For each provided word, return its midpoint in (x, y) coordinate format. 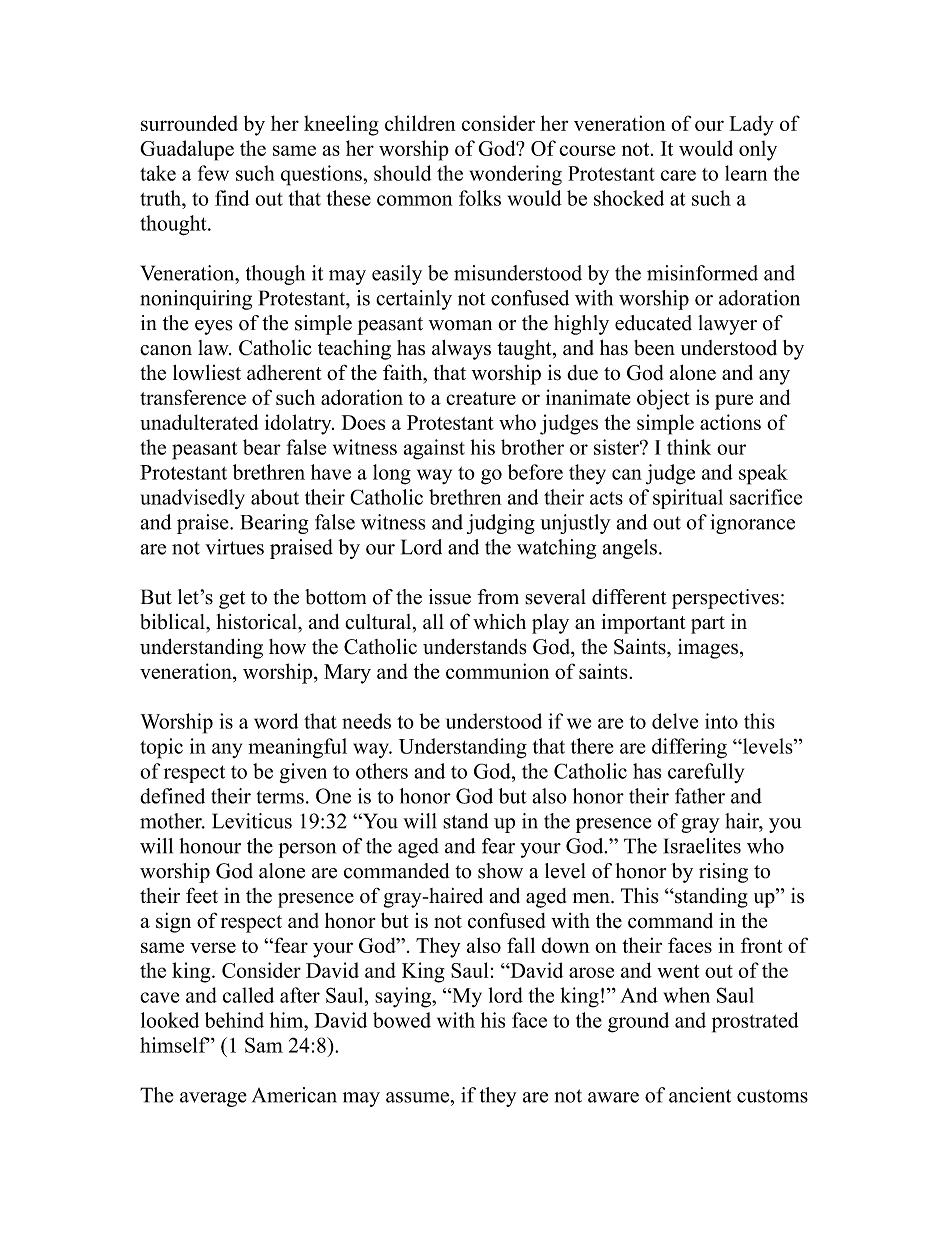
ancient (700, 1095)
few (213, 173)
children (420, 123)
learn (746, 173)
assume (418, 1097)
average (213, 1099)
